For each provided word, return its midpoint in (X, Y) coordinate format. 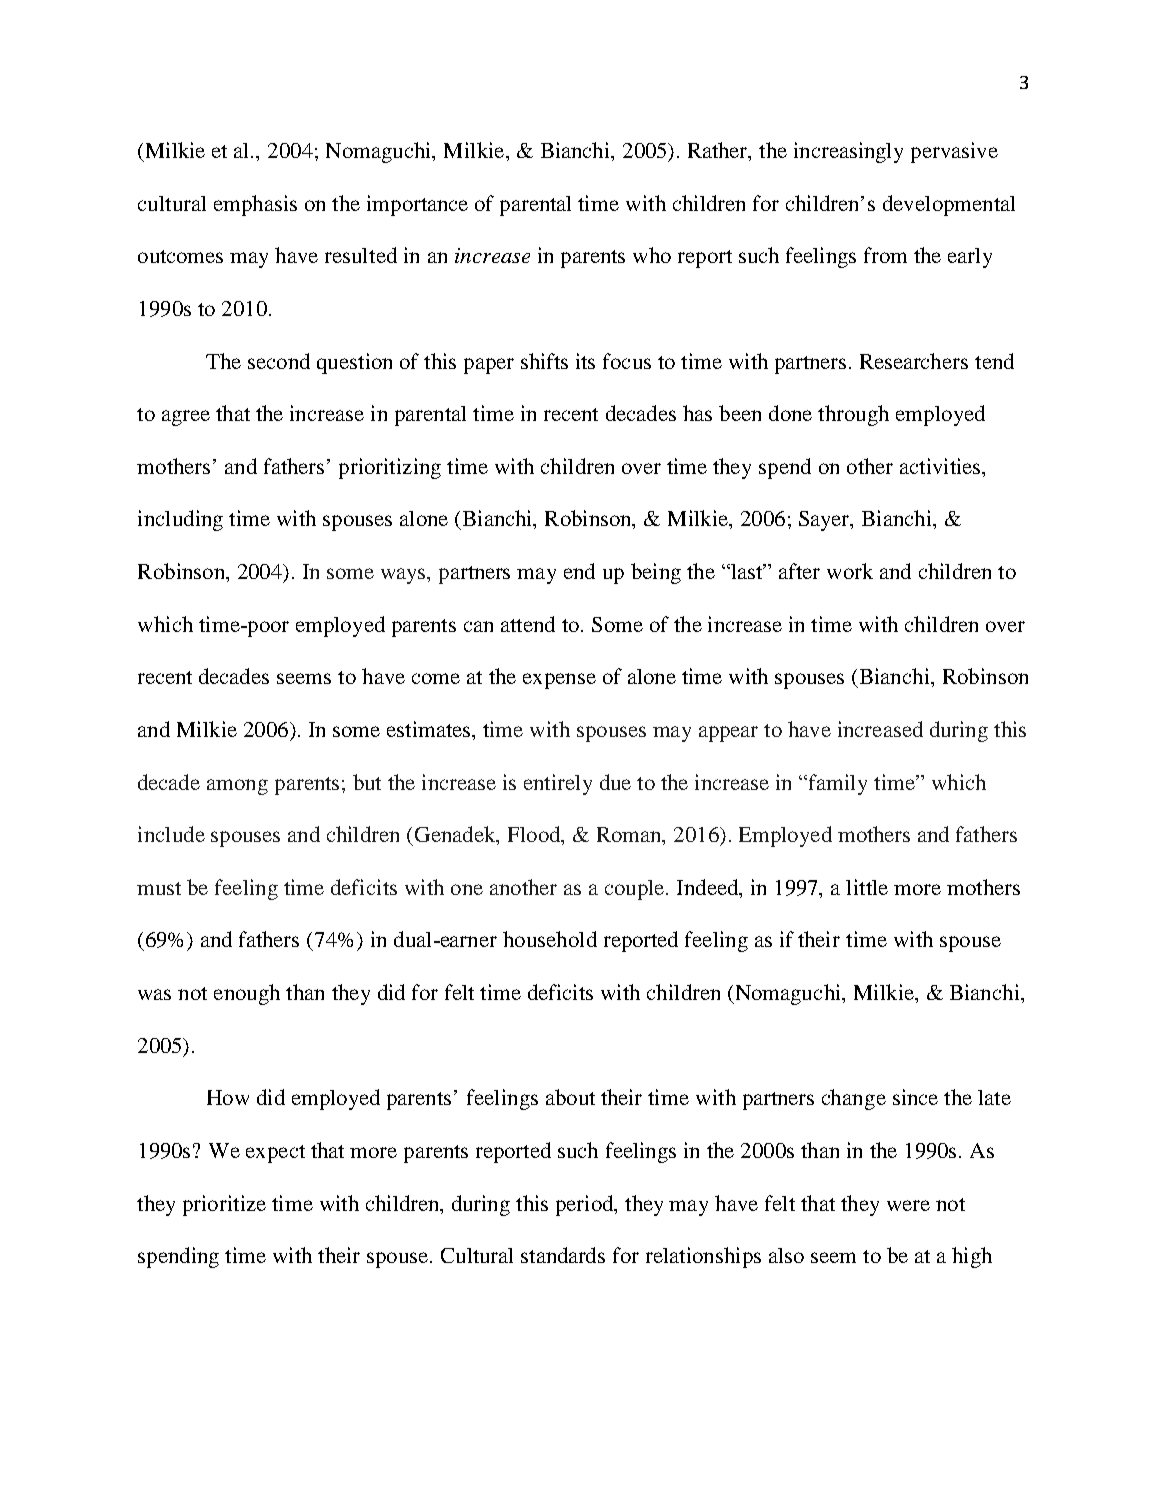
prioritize (224, 1205)
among (237, 787)
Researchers (914, 361)
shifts (544, 361)
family (838, 784)
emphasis (255, 205)
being (656, 573)
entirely (558, 784)
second (279, 361)
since (915, 1097)
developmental (949, 205)
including (180, 520)
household (550, 939)
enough (247, 994)
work (850, 571)
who (652, 255)
